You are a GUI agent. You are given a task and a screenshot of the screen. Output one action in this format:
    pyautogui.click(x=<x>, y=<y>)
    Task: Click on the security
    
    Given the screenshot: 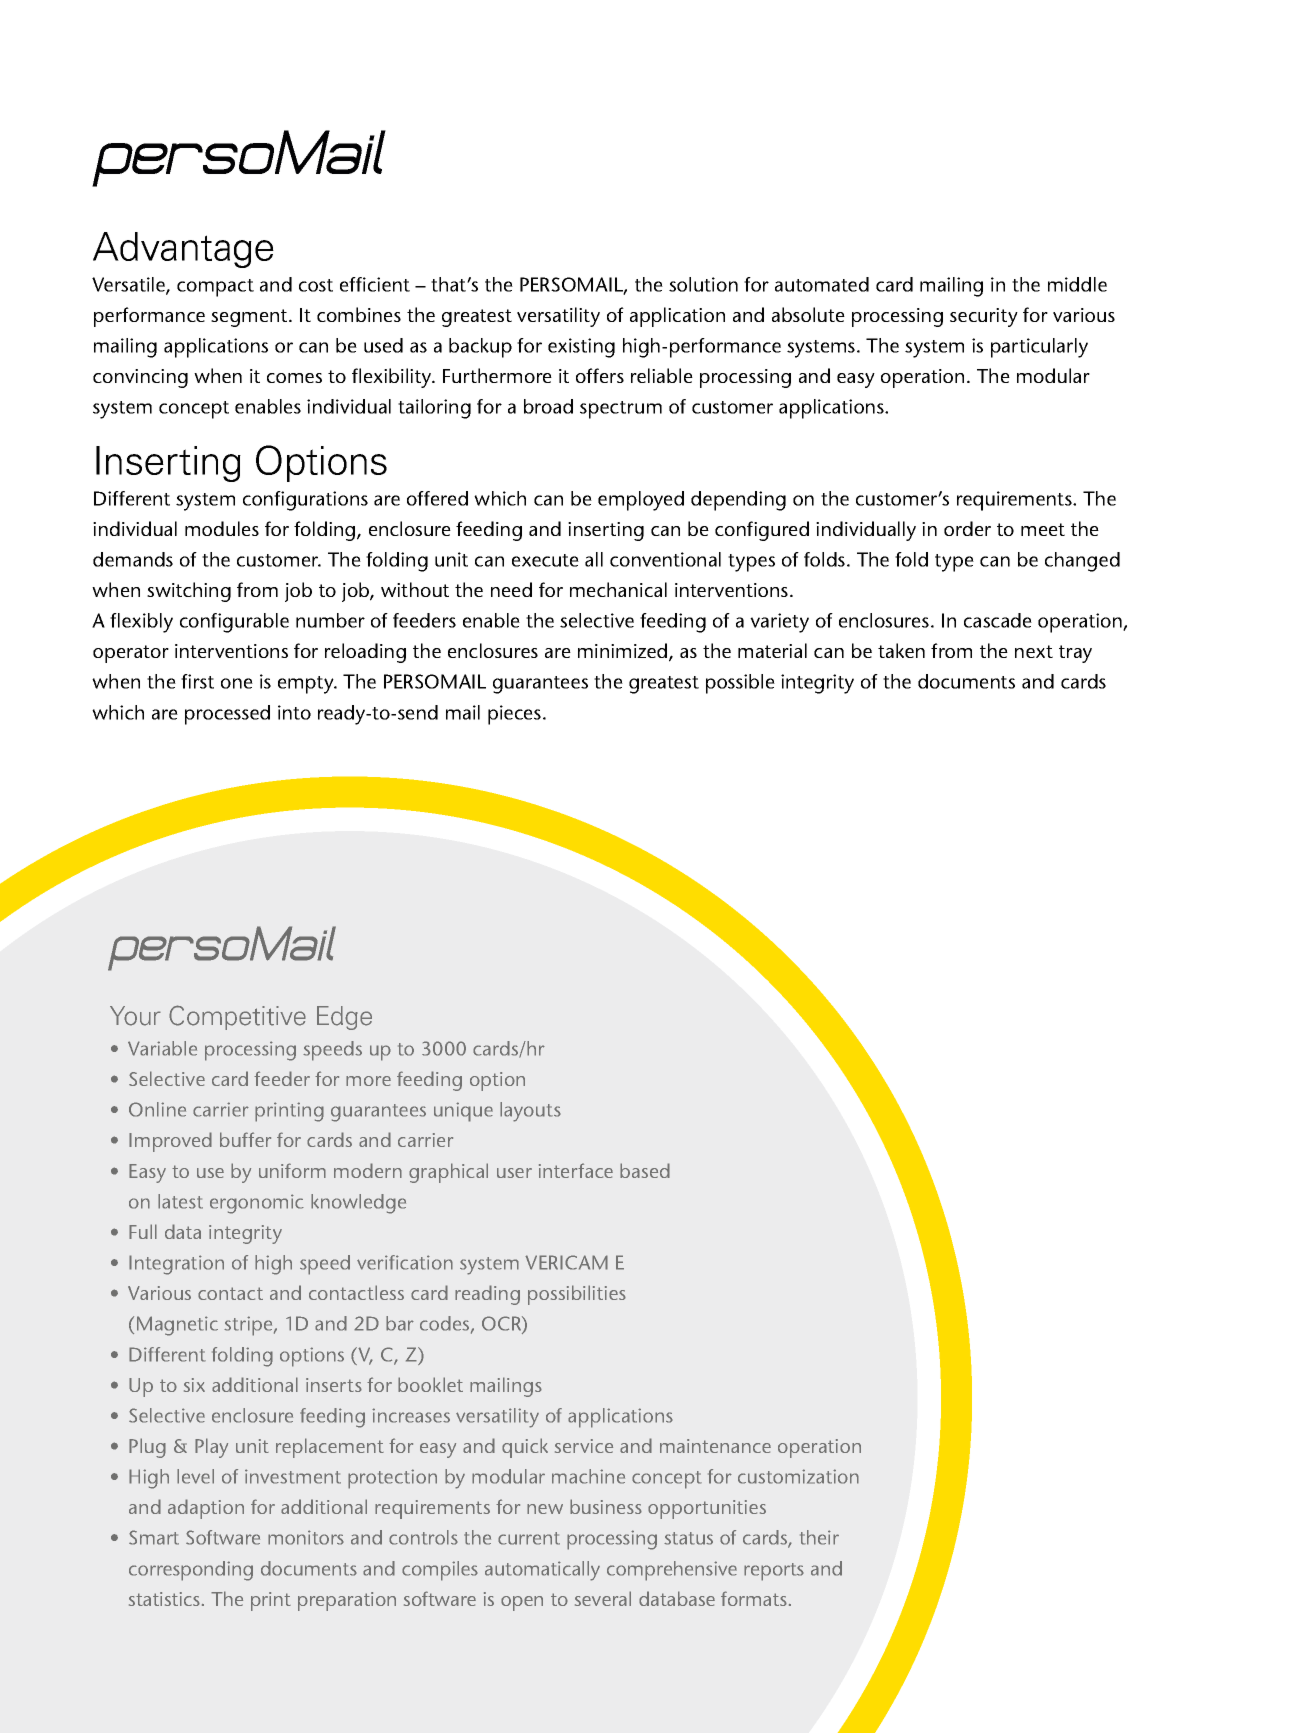 What is the action you would take?
    pyautogui.click(x=984, y=317)
